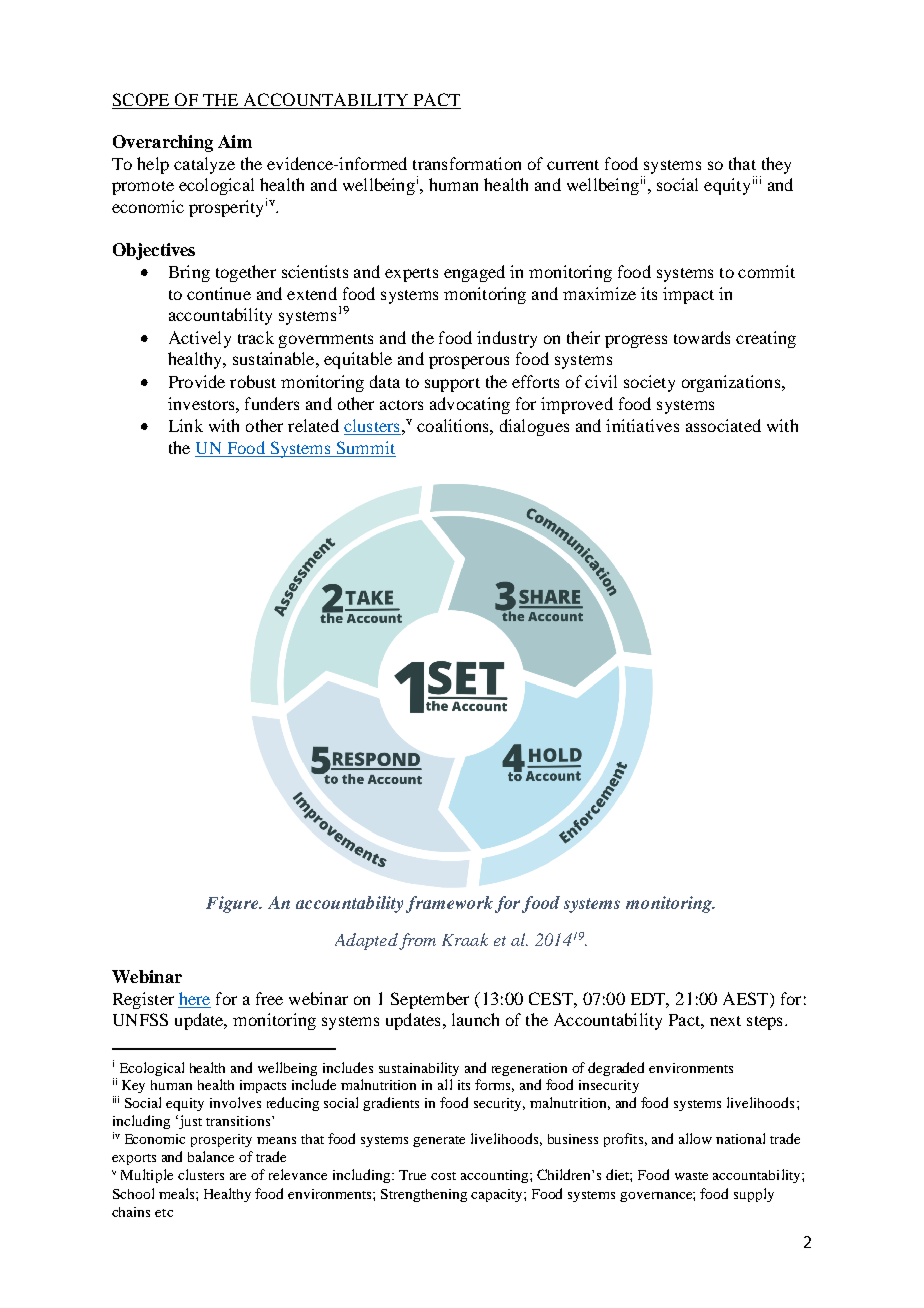 This screenshot has width=924, height=1308. I want to click on cost, so click(443, 1176).
